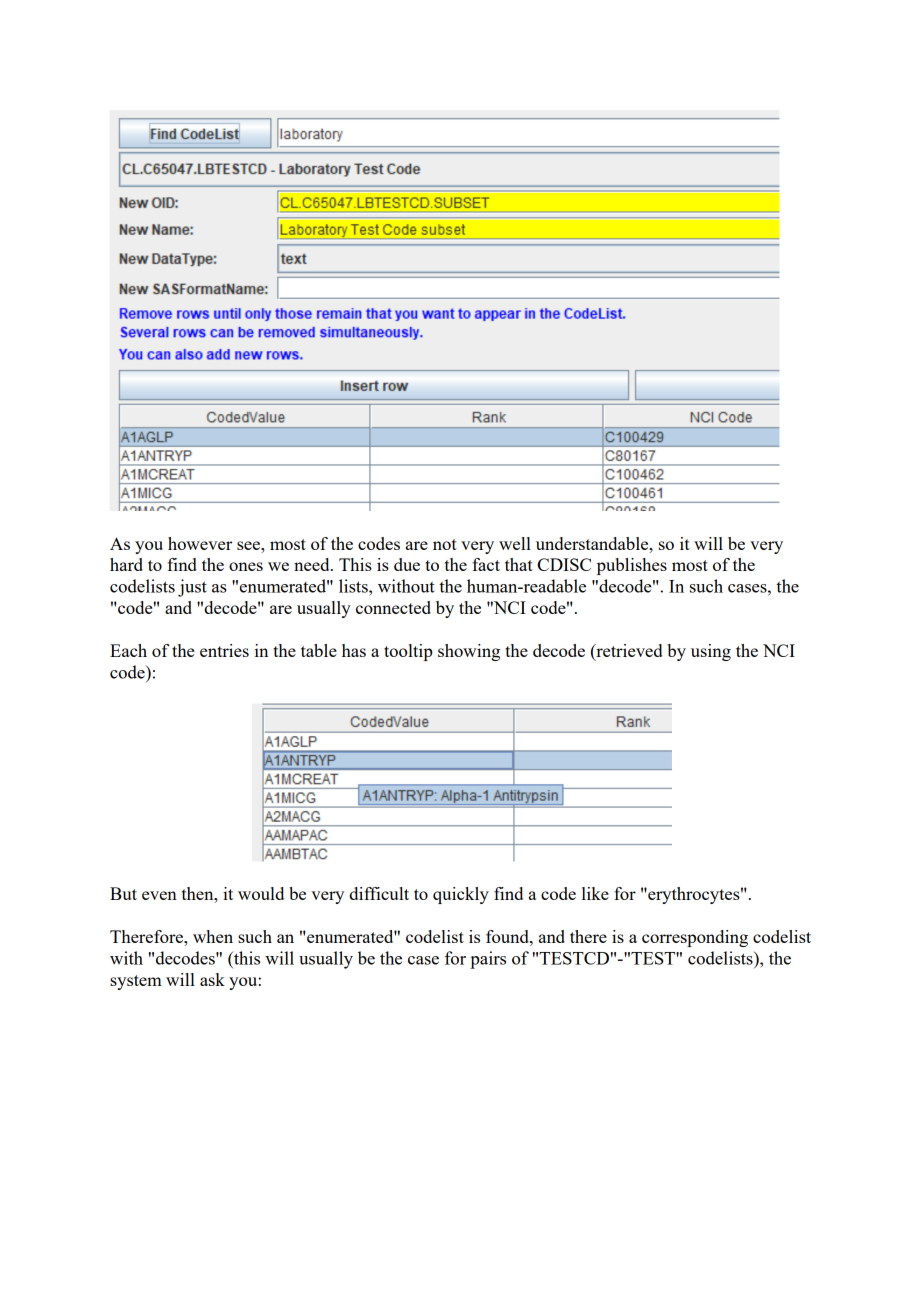  What do you see at coordinates (695, 938) in the page?
I see `corresponding` at bounding box center [695, 938].
